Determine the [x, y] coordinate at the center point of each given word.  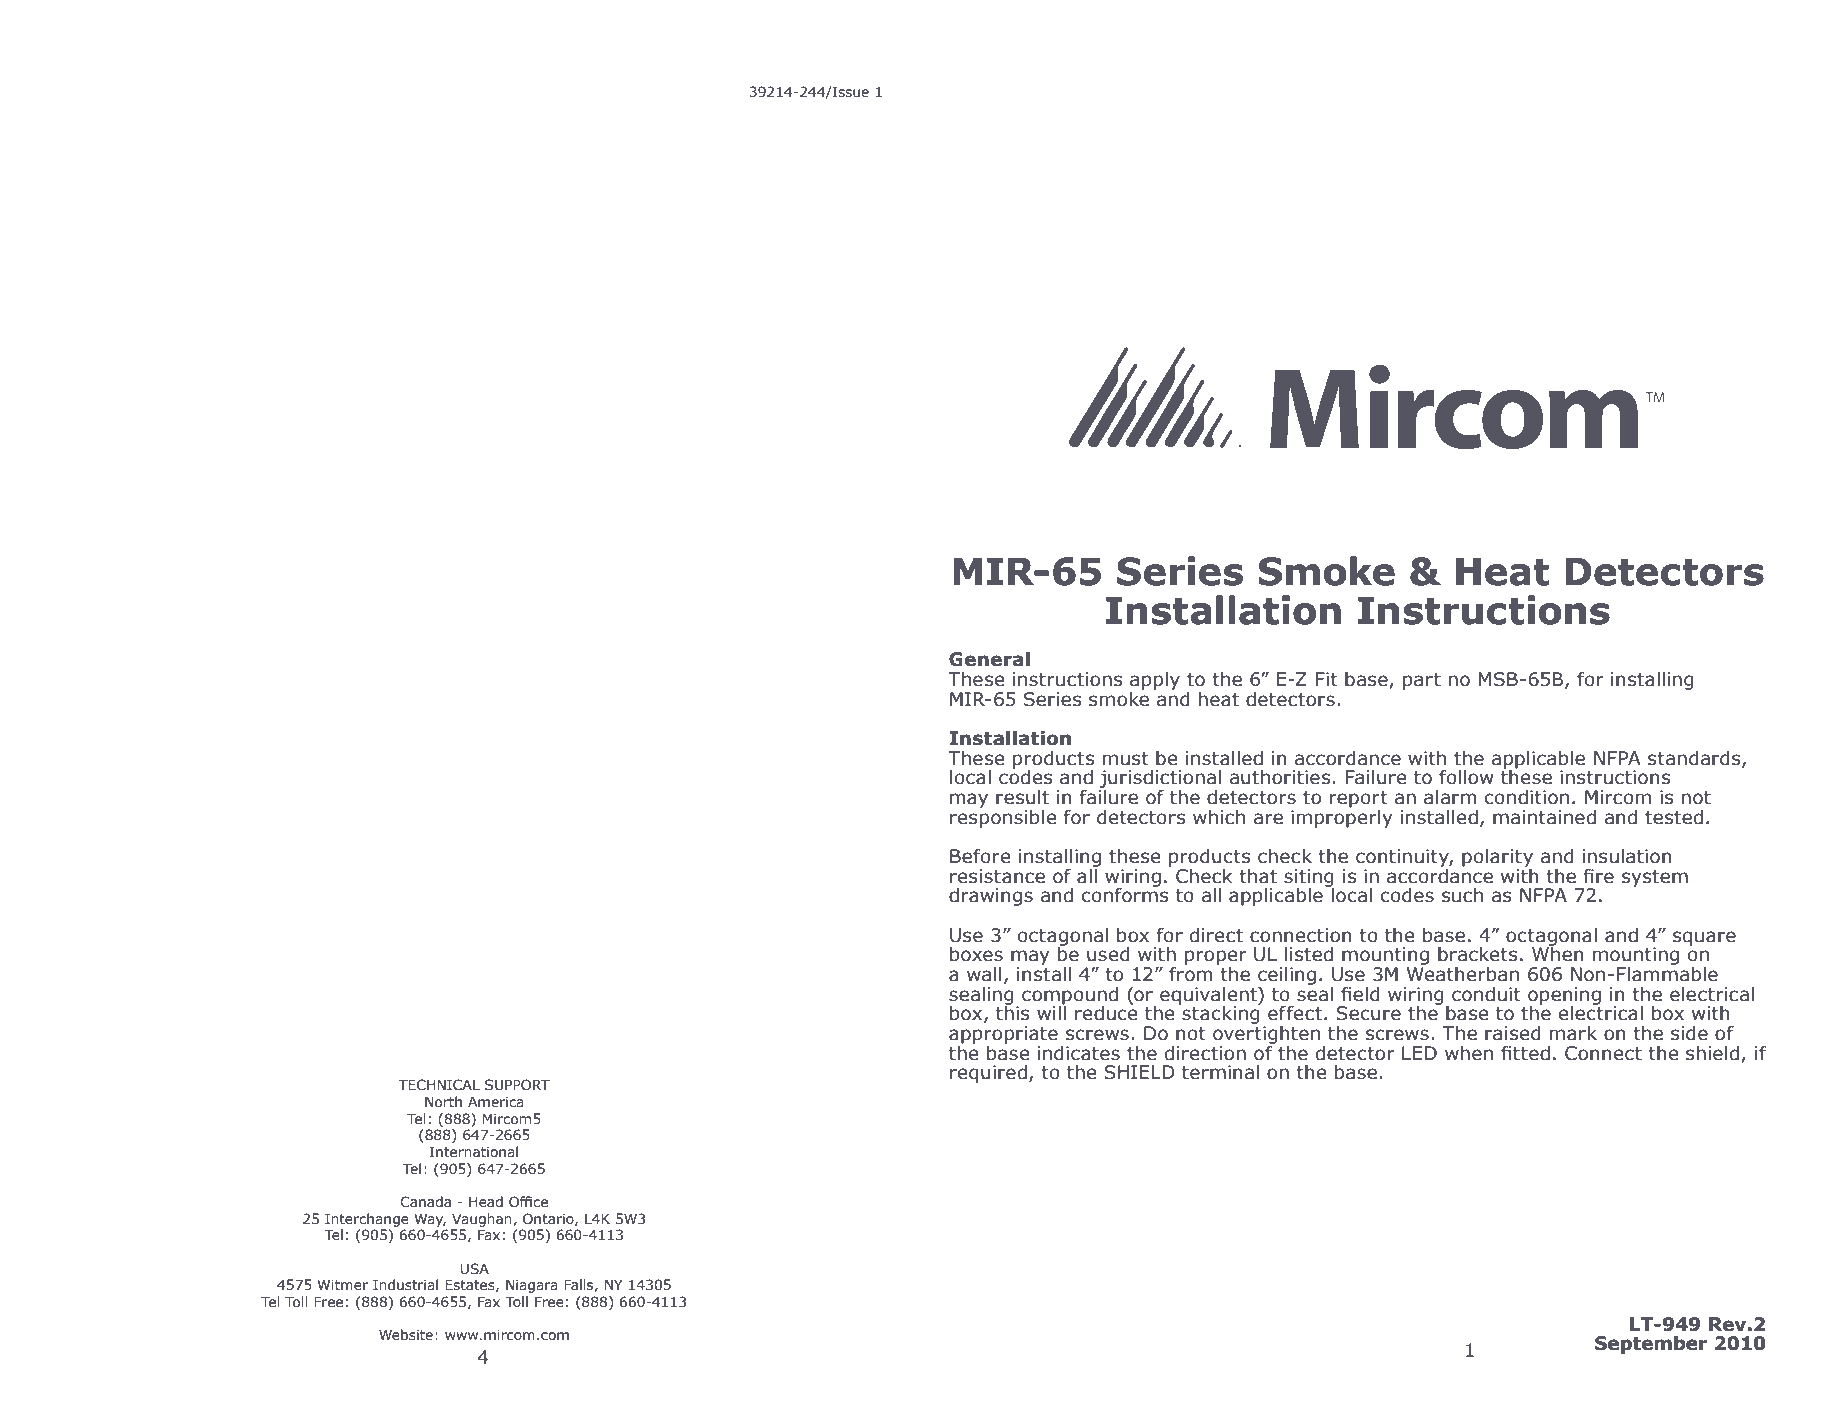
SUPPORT [517, 1085]
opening [1564, 997]
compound [1070, 997]
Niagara [532, 1286]
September [1651, 1345]
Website [406, 1335]
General [989, 659]
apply [1155, 681]
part [1422, 681]
